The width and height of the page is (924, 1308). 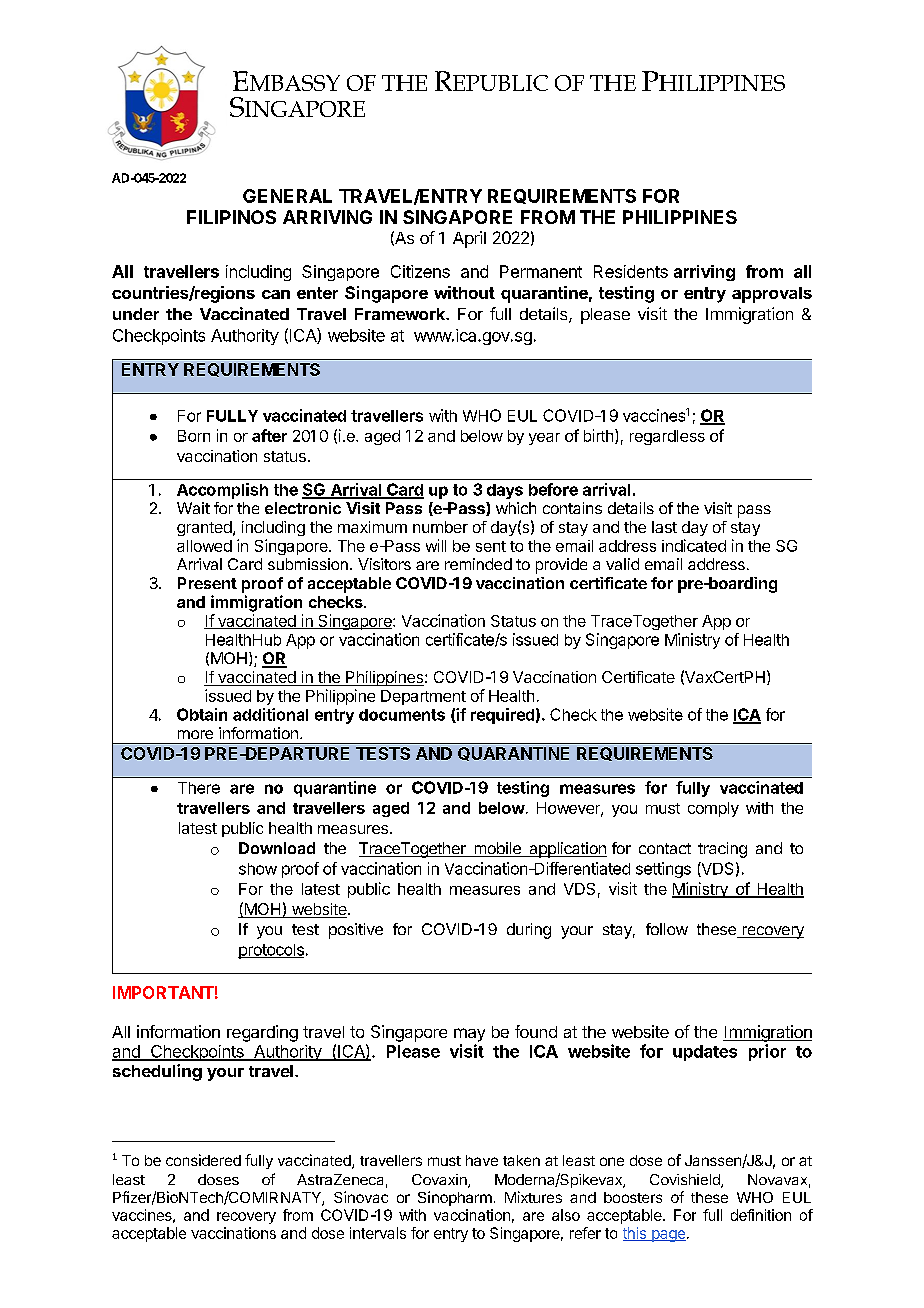 What do you see at coordinates (469, 239) in the page?
I see `April` at bounding box center [469, 239].
